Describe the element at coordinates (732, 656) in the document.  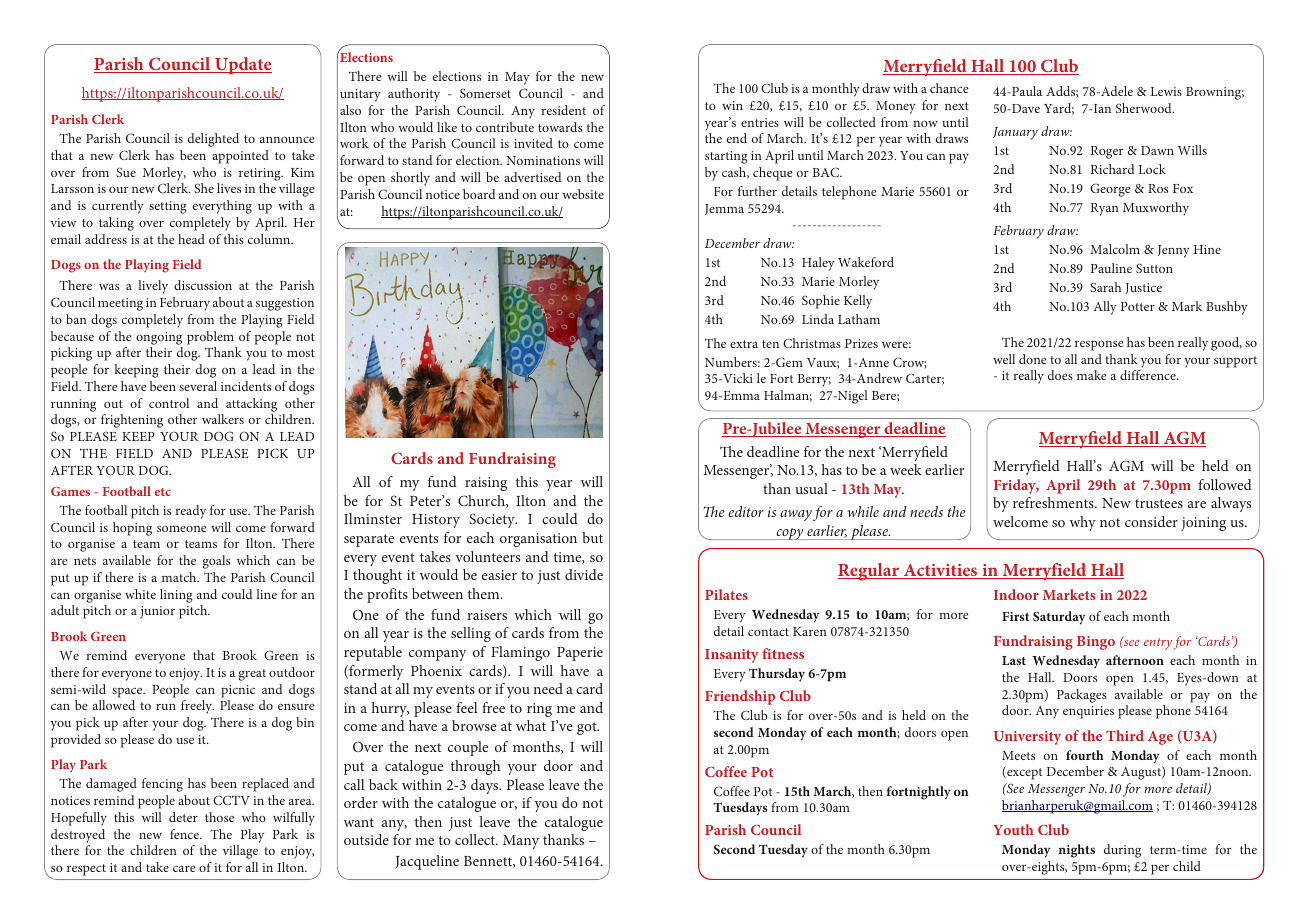
I see `Insanity` at that location.
